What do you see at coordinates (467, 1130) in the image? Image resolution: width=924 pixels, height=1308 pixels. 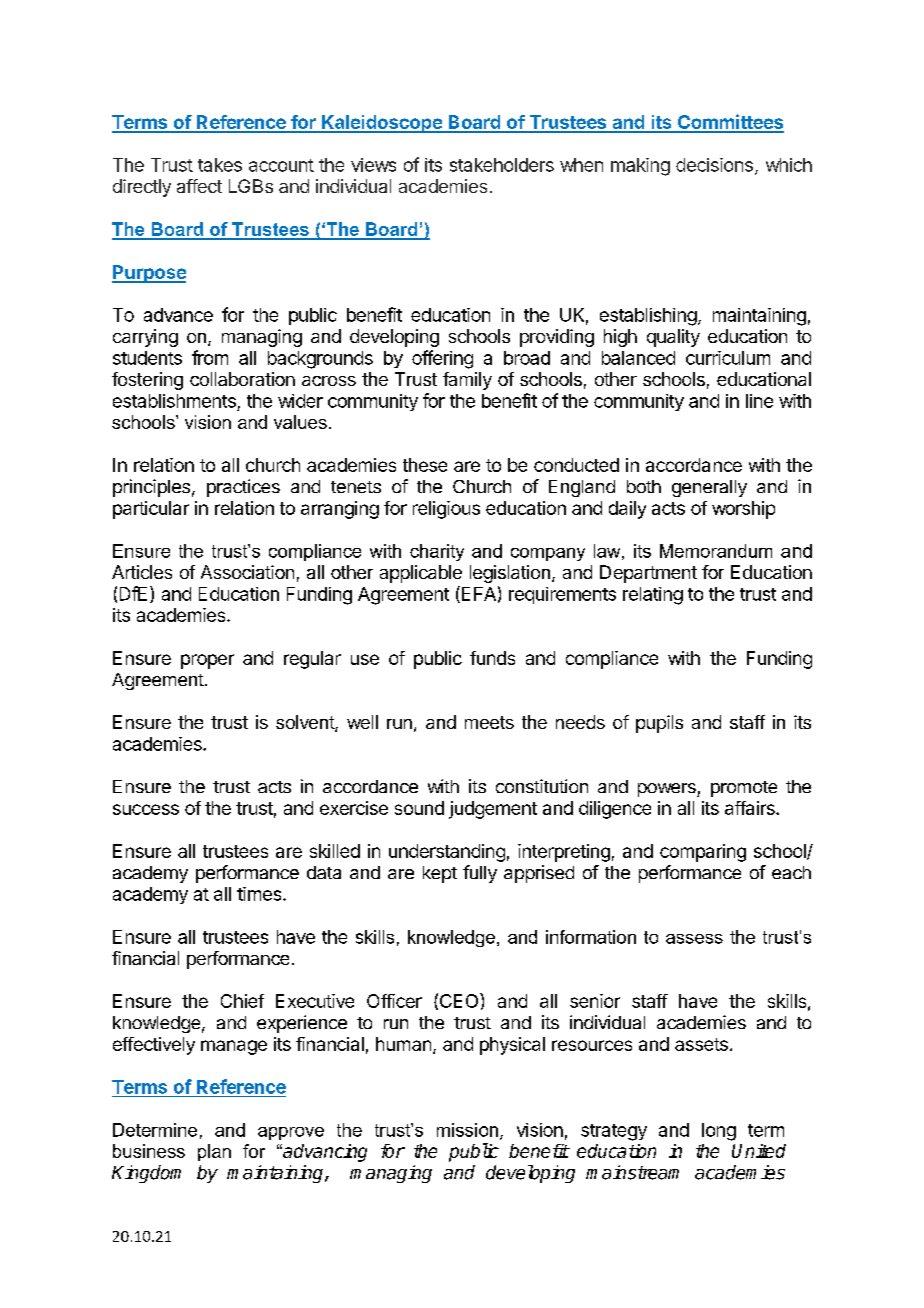 I see `mission` at bounding box center [467, 1130].
